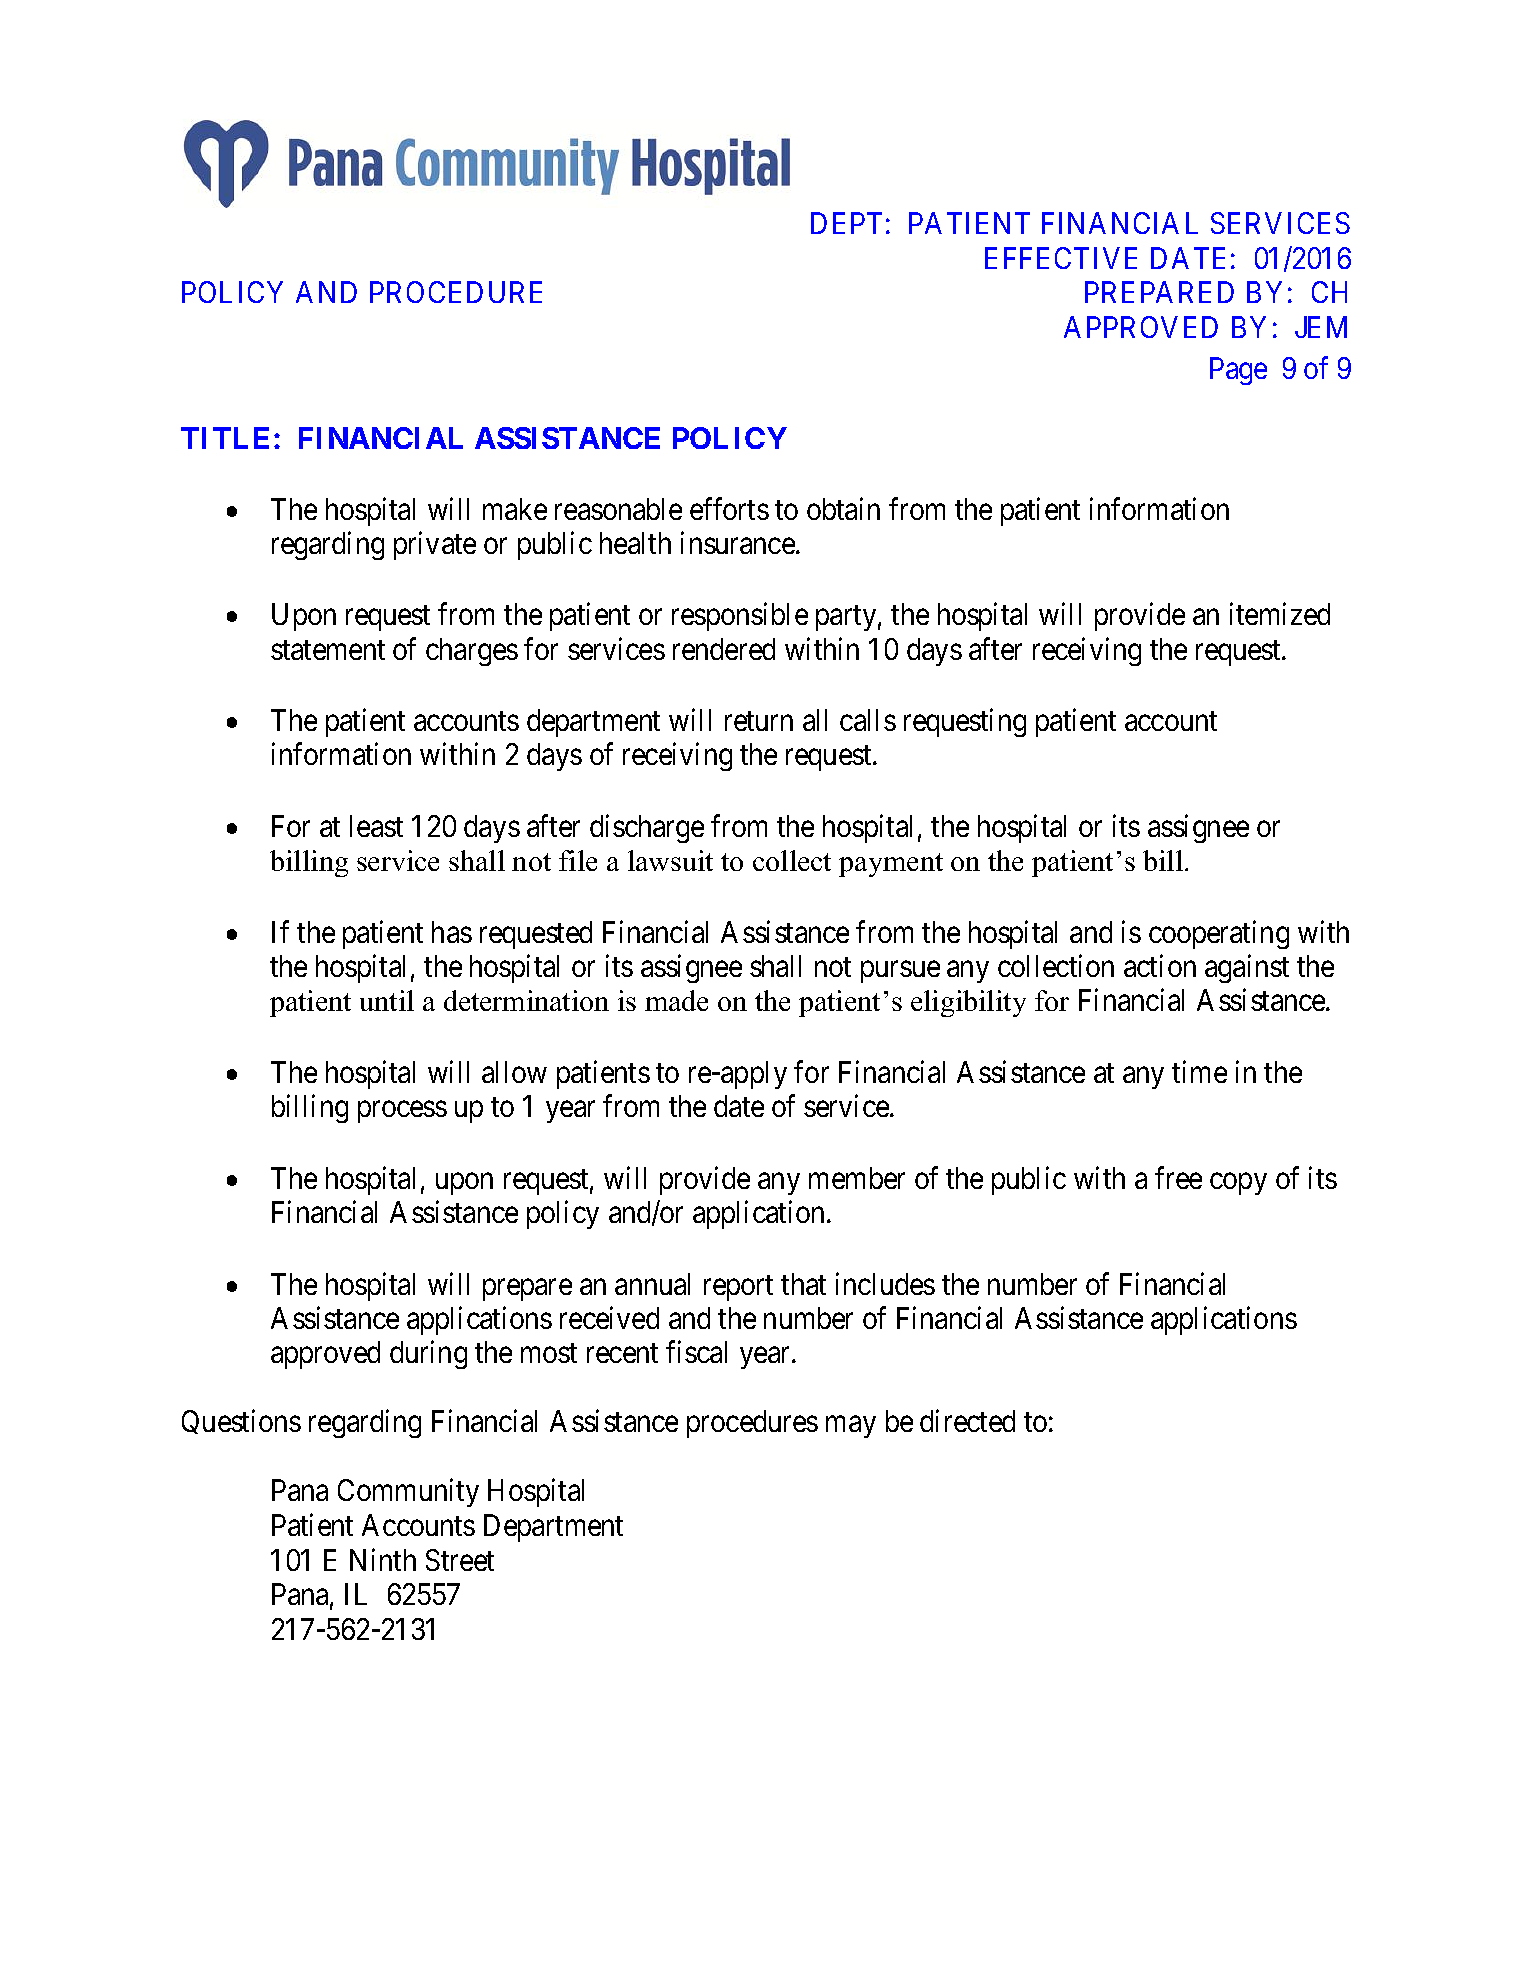 This screenshot has height=1982, width=1532. What do you see at coordinates (1219, 934) in the screenshot?
I see `cooperating` at bounding box center [1219, 934].
